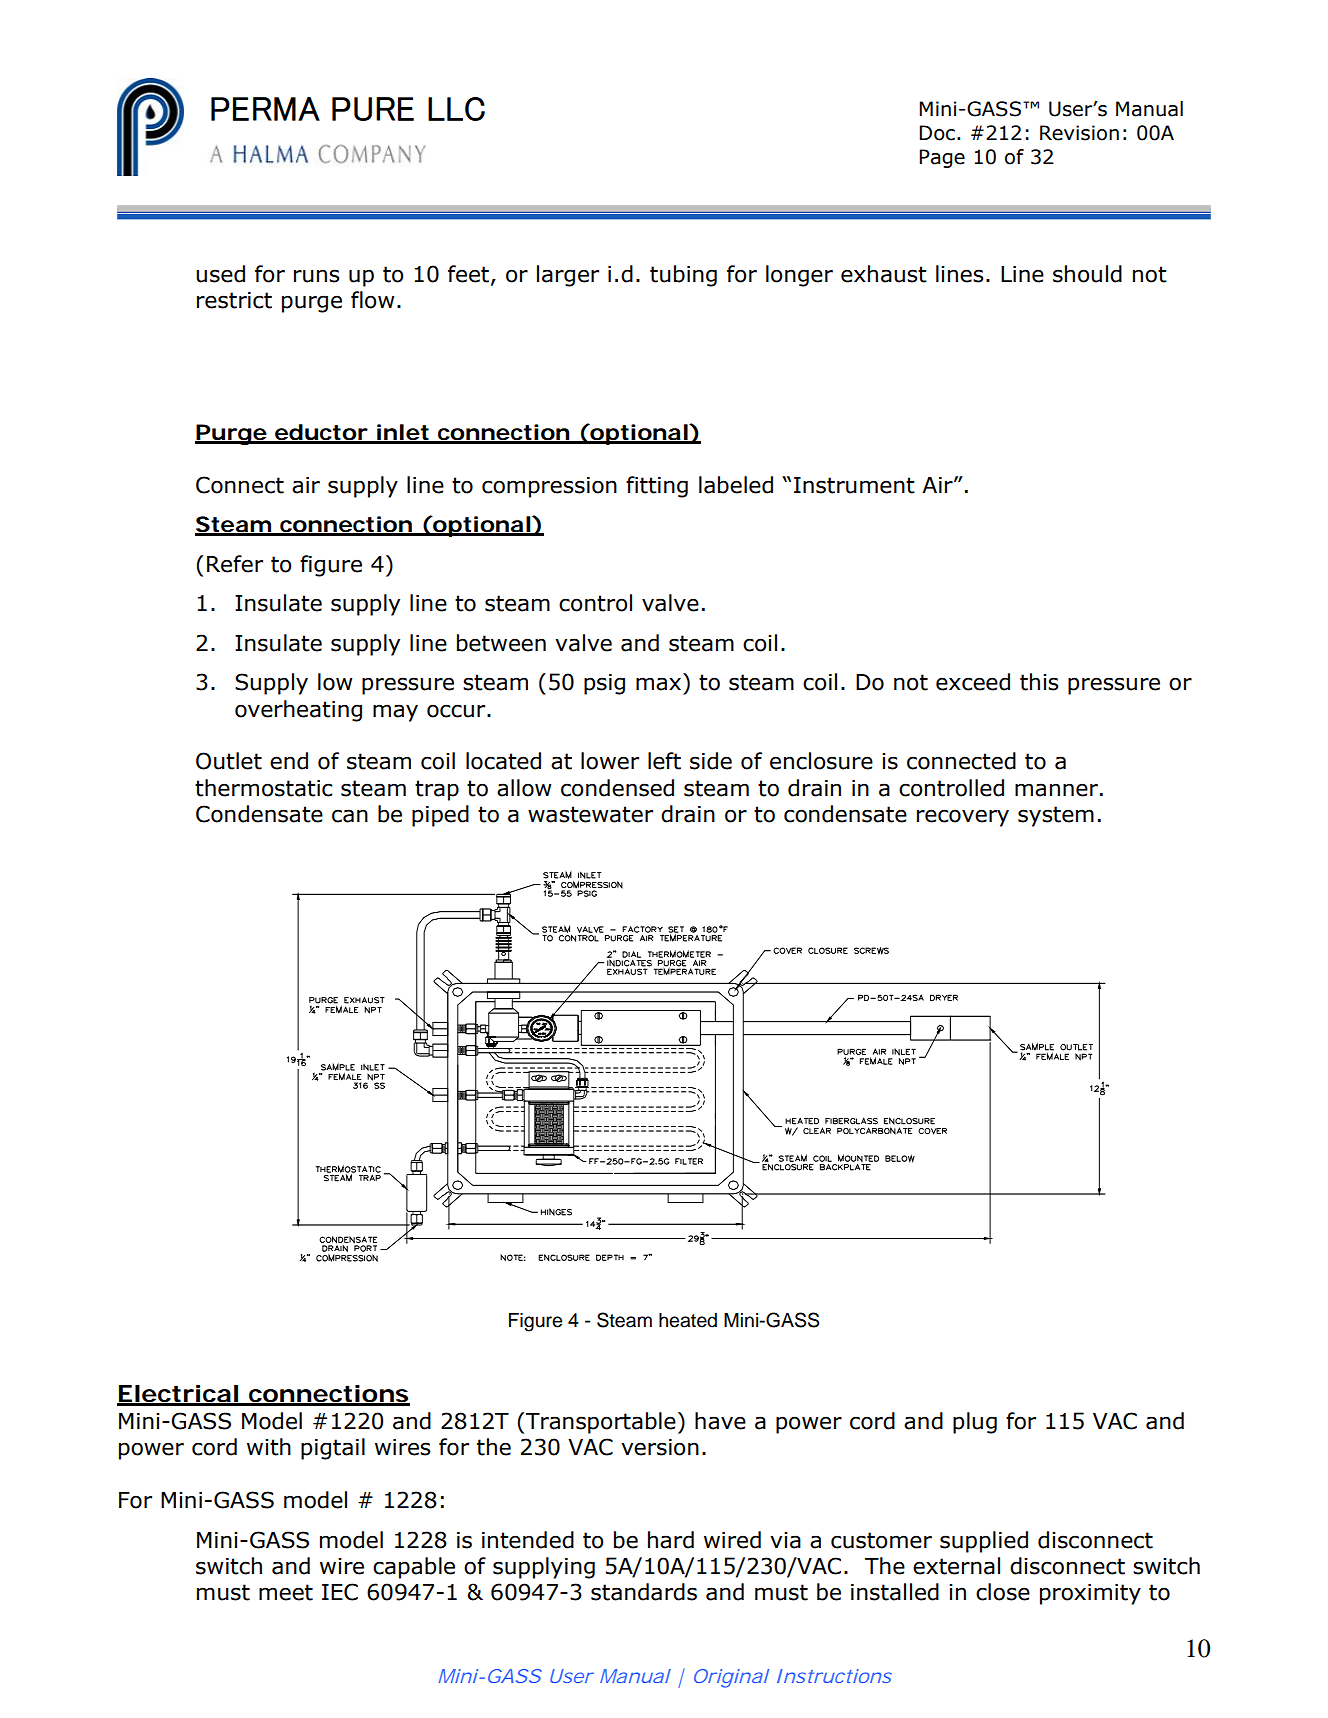 The width and height of the screenshot is (1328, 1718). Describe the element at coordinates (688, 1320) in the screenshot. I see `heated` at that location.
